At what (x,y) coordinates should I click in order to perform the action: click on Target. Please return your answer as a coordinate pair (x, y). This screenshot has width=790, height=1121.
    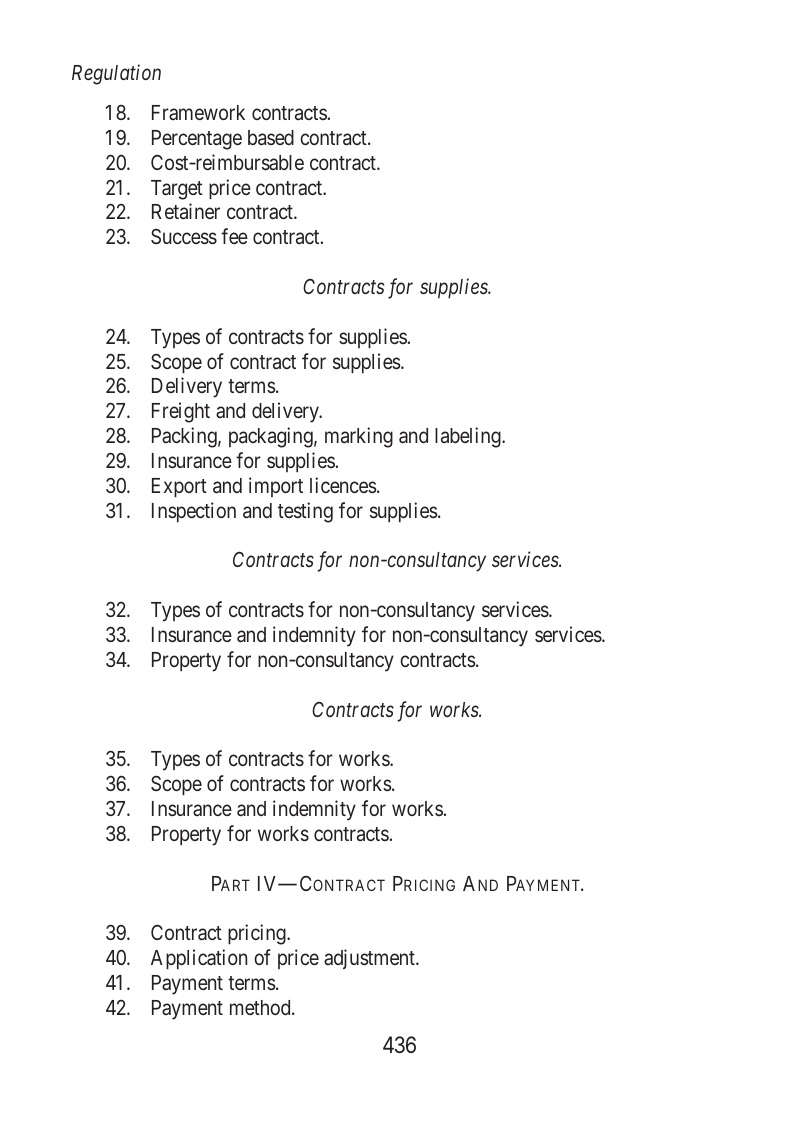
    Looking at the image, I should click on (177, 190).
